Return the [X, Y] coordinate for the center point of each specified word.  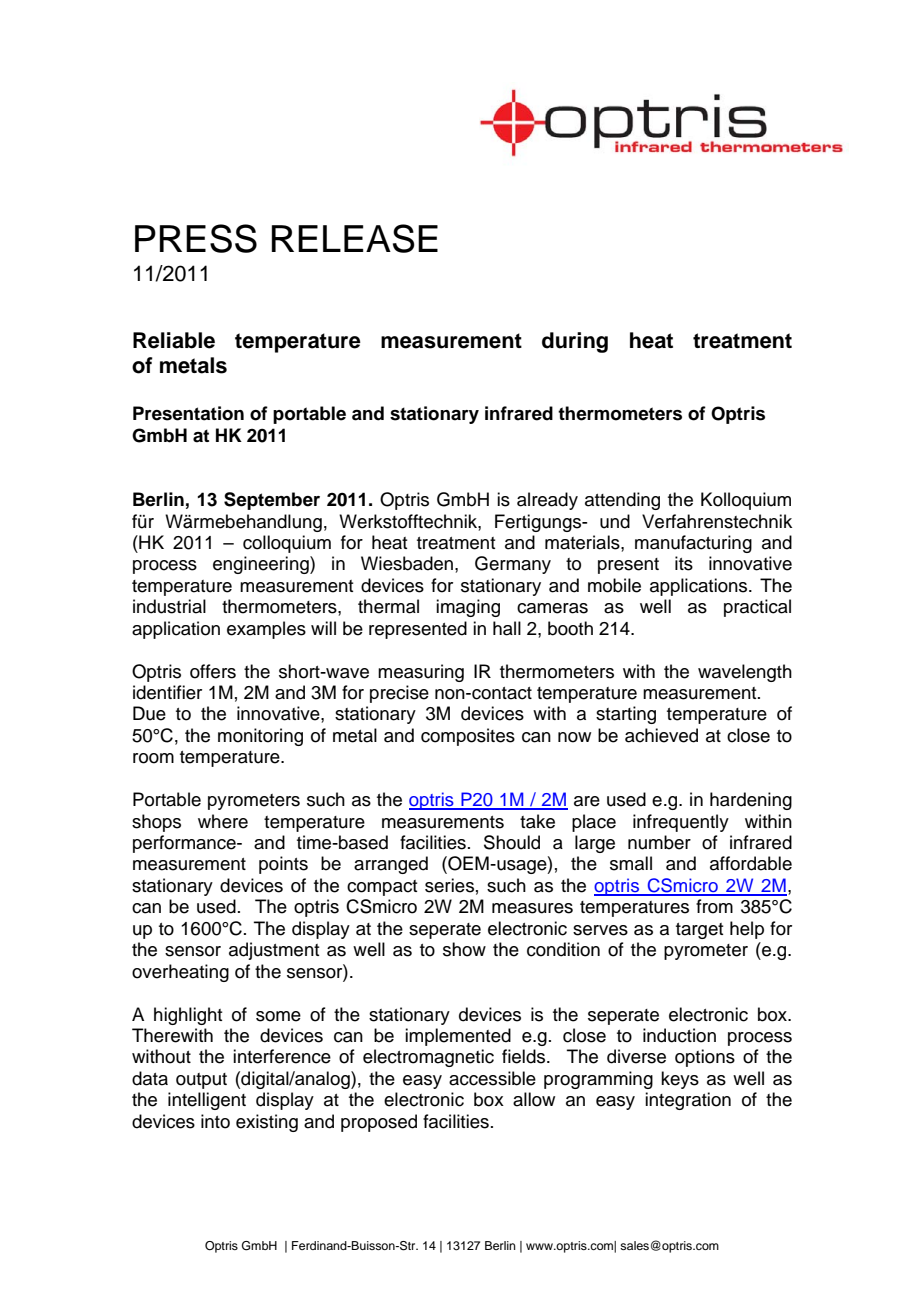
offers [213, 671]
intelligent [207, 1101]
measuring [421, 673]
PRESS [196, 238]
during [575, 342]
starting [626, 715]
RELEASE [355, 238]
